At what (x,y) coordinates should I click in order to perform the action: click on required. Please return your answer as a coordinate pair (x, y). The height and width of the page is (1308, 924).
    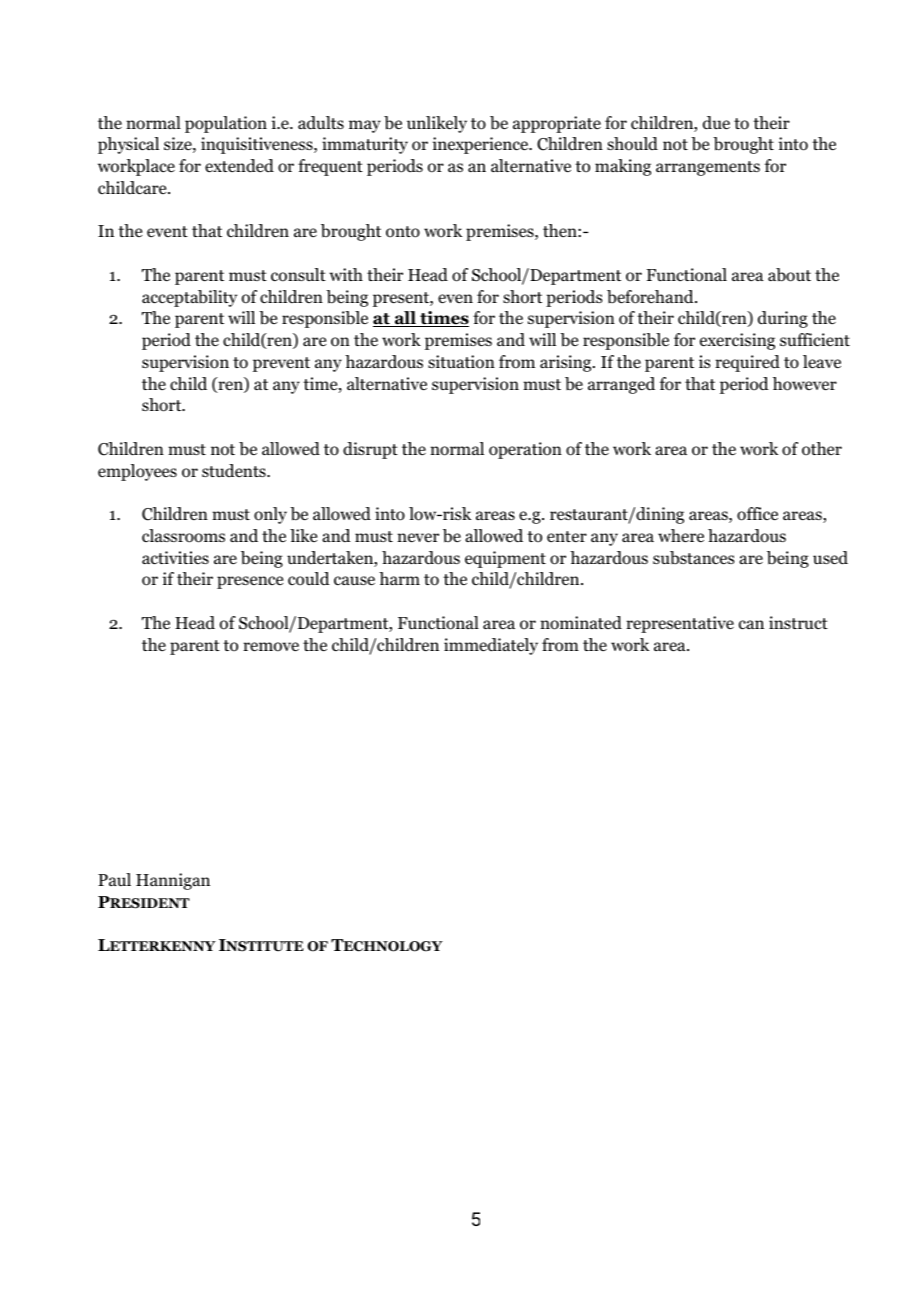
    Looking at the image, I should click on (747, 363).
